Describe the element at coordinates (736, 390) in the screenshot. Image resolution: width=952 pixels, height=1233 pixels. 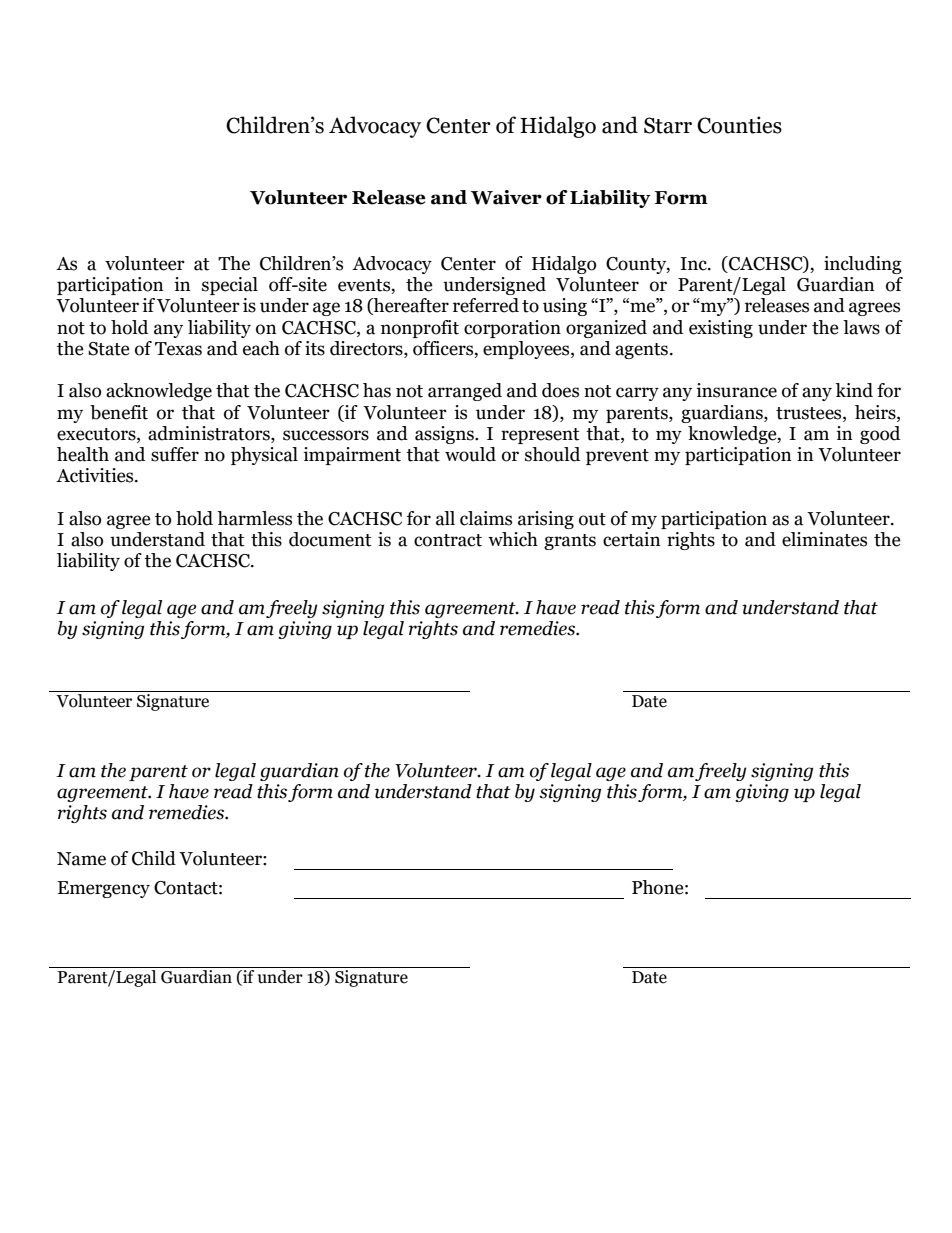
I see `insurance` at that location.
